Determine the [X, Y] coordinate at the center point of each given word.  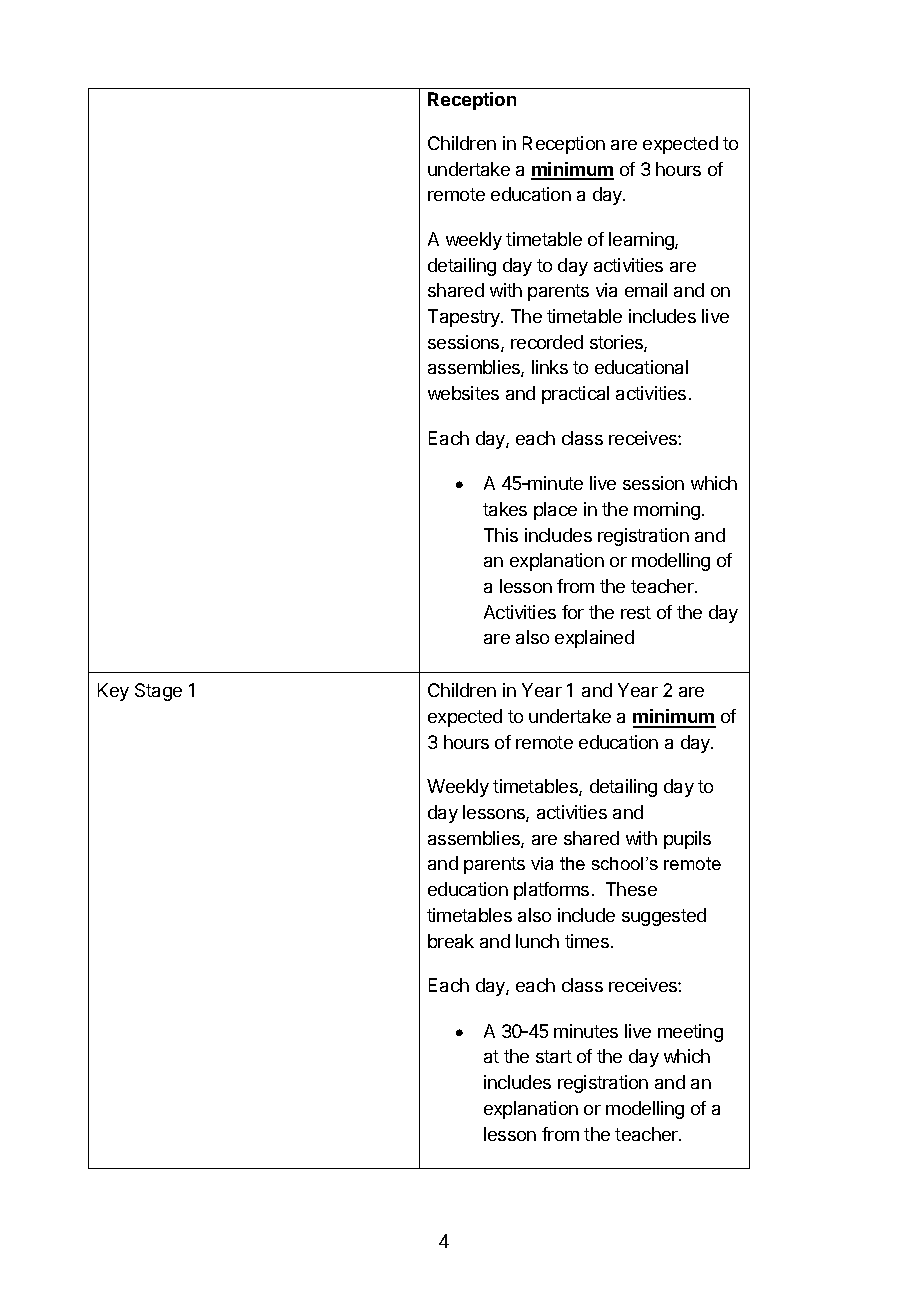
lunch [537, 941]
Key [113, 692]
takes [505, 509]
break [451, 941]
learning [642, 241]
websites [463, 393]
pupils [687, 840]
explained [594, 639]
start [554, 1056]
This [501, 535]
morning [667, 511]
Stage [158, 692]
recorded [547, 342]
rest [636, 612]
